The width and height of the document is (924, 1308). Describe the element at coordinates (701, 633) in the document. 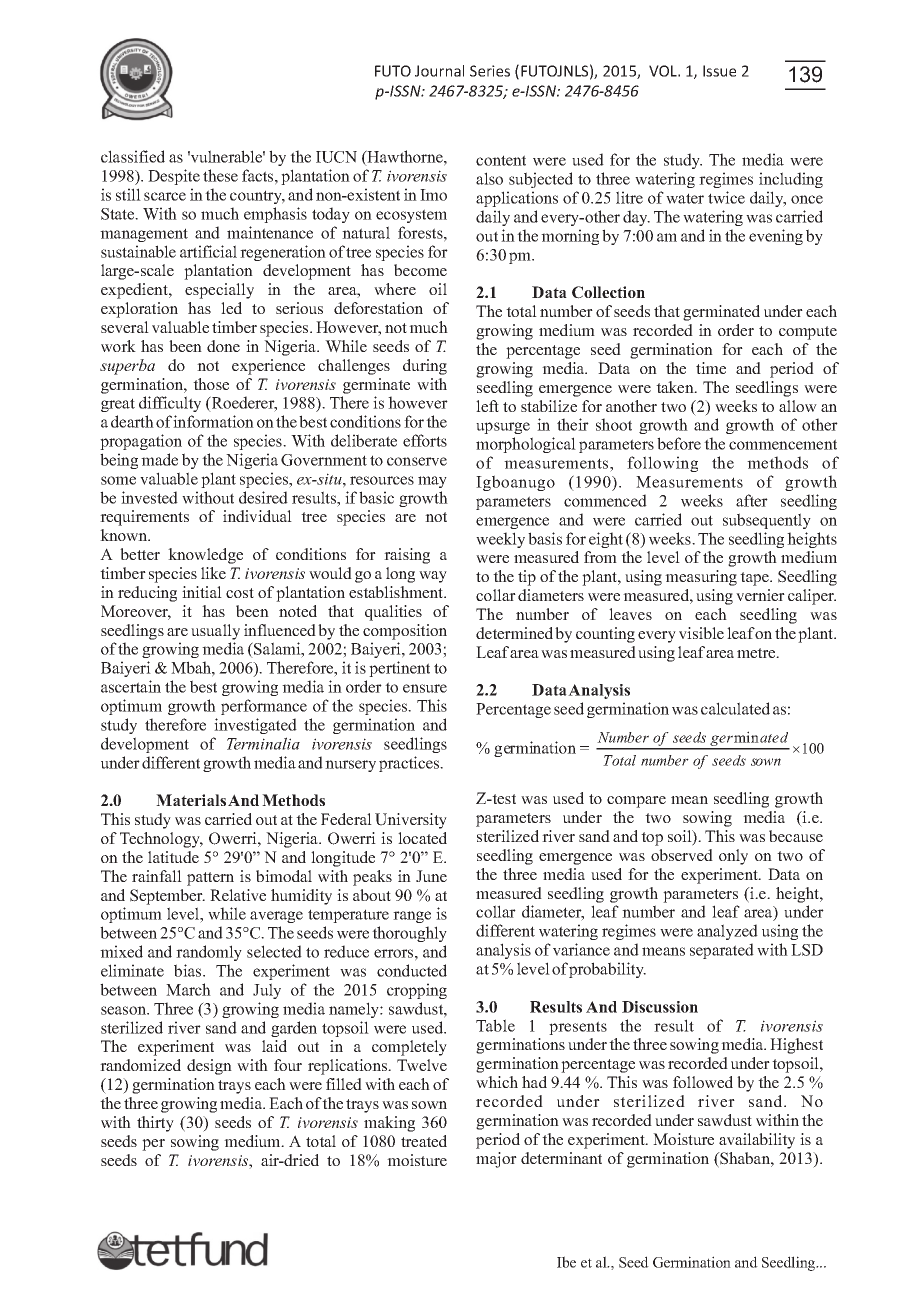

I see `visible` at that location.
